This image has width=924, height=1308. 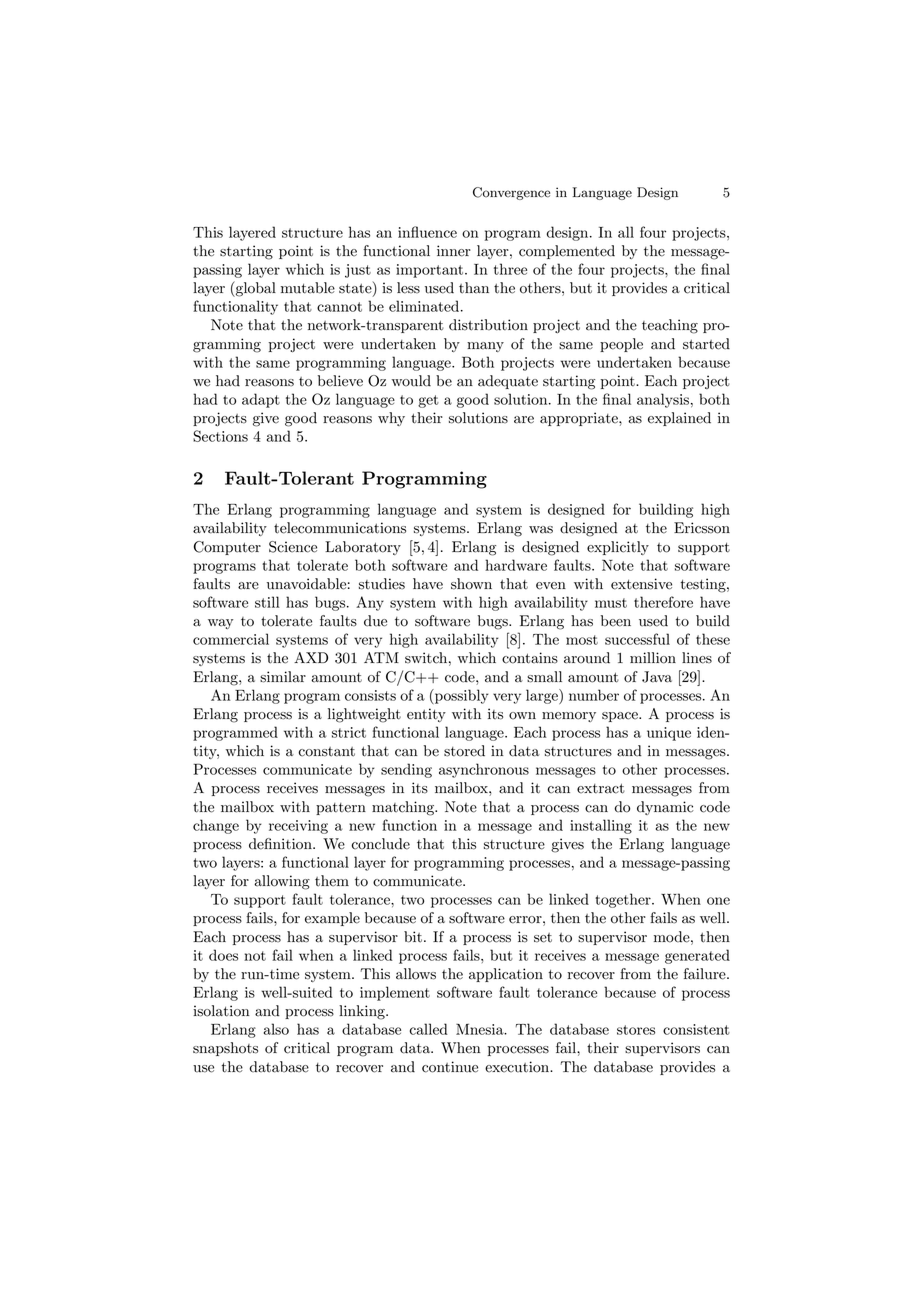 I want to click on inner, so click(x=454, y=251).
